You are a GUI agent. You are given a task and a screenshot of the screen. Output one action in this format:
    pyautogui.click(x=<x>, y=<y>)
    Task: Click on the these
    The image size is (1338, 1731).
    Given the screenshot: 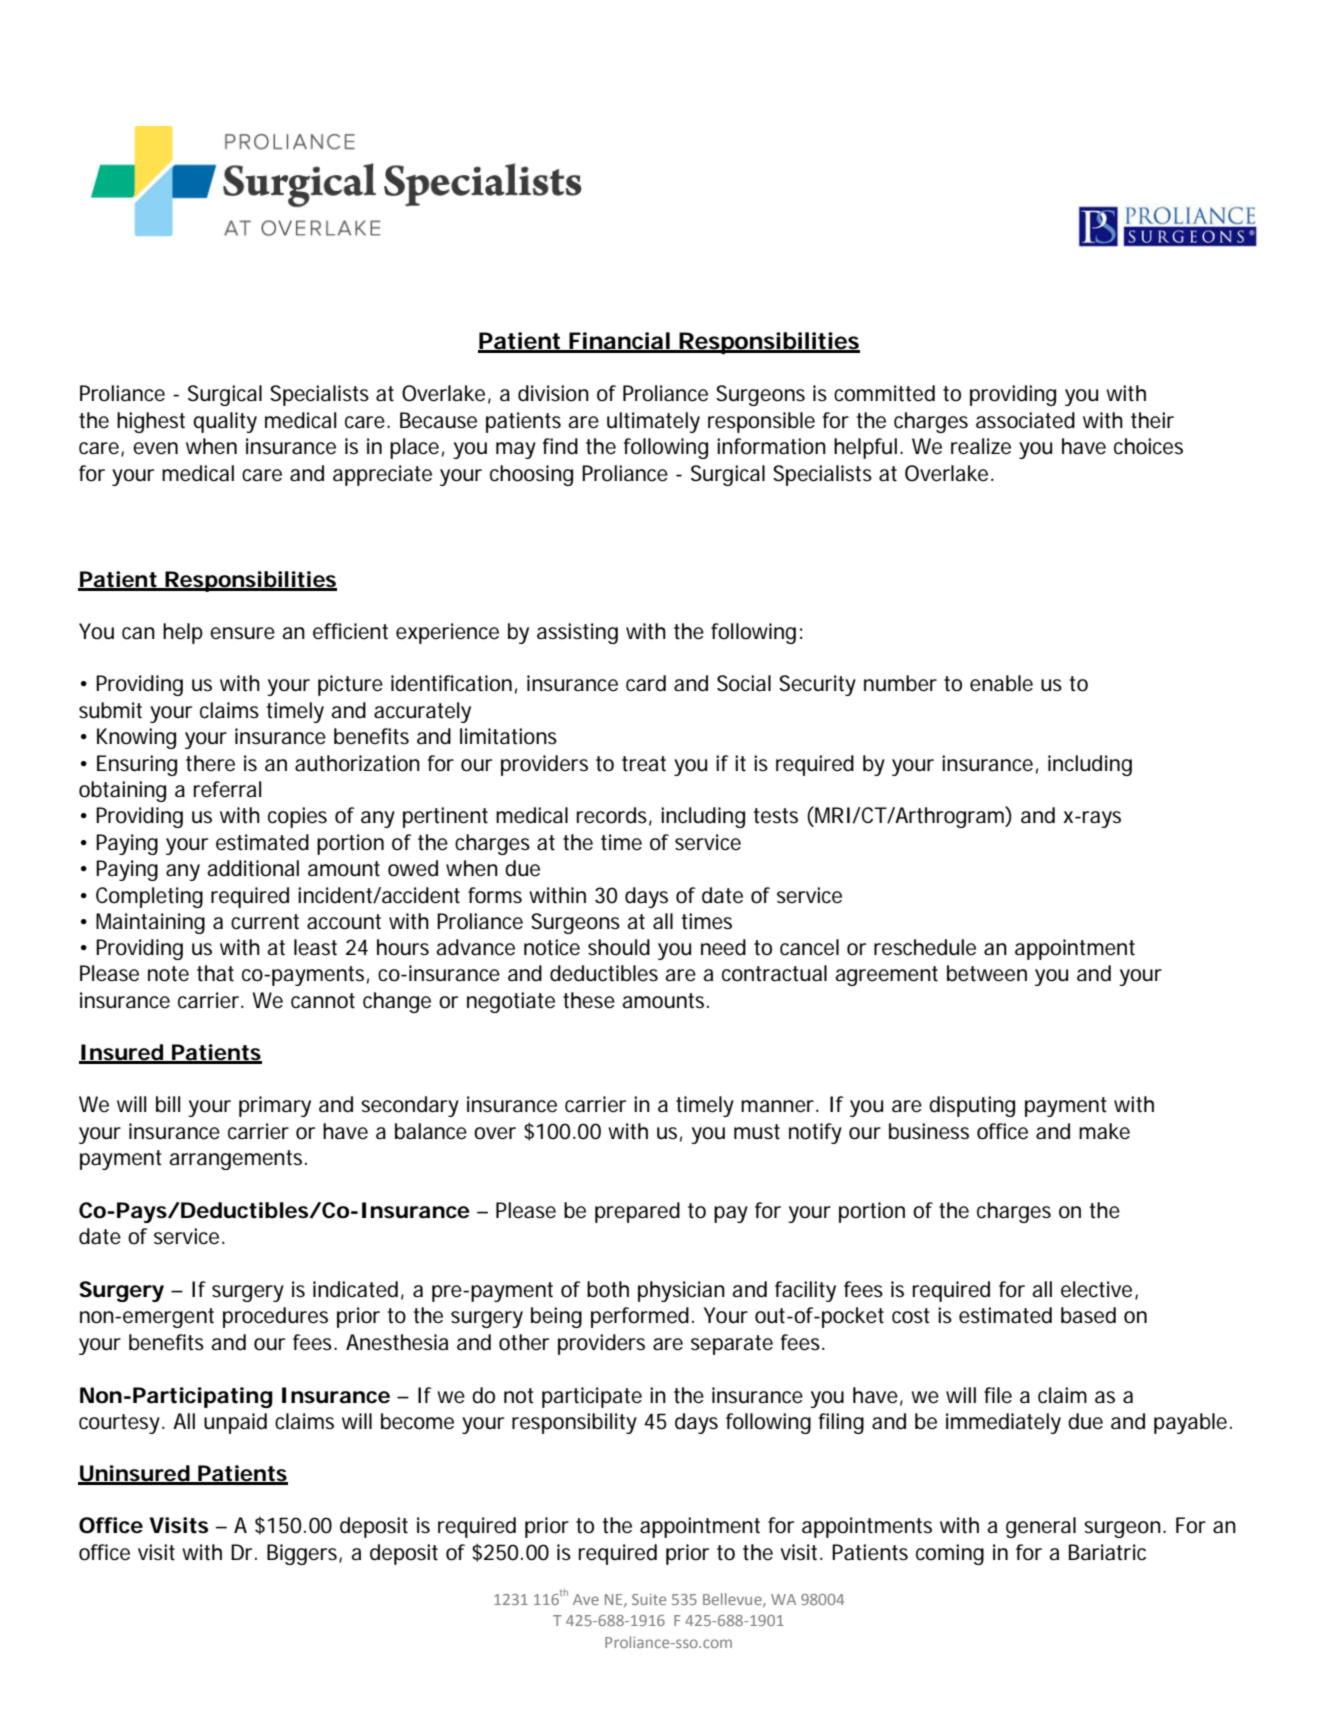 What is the action you would take?
    pyautogui.click(x=589, y=1000)
